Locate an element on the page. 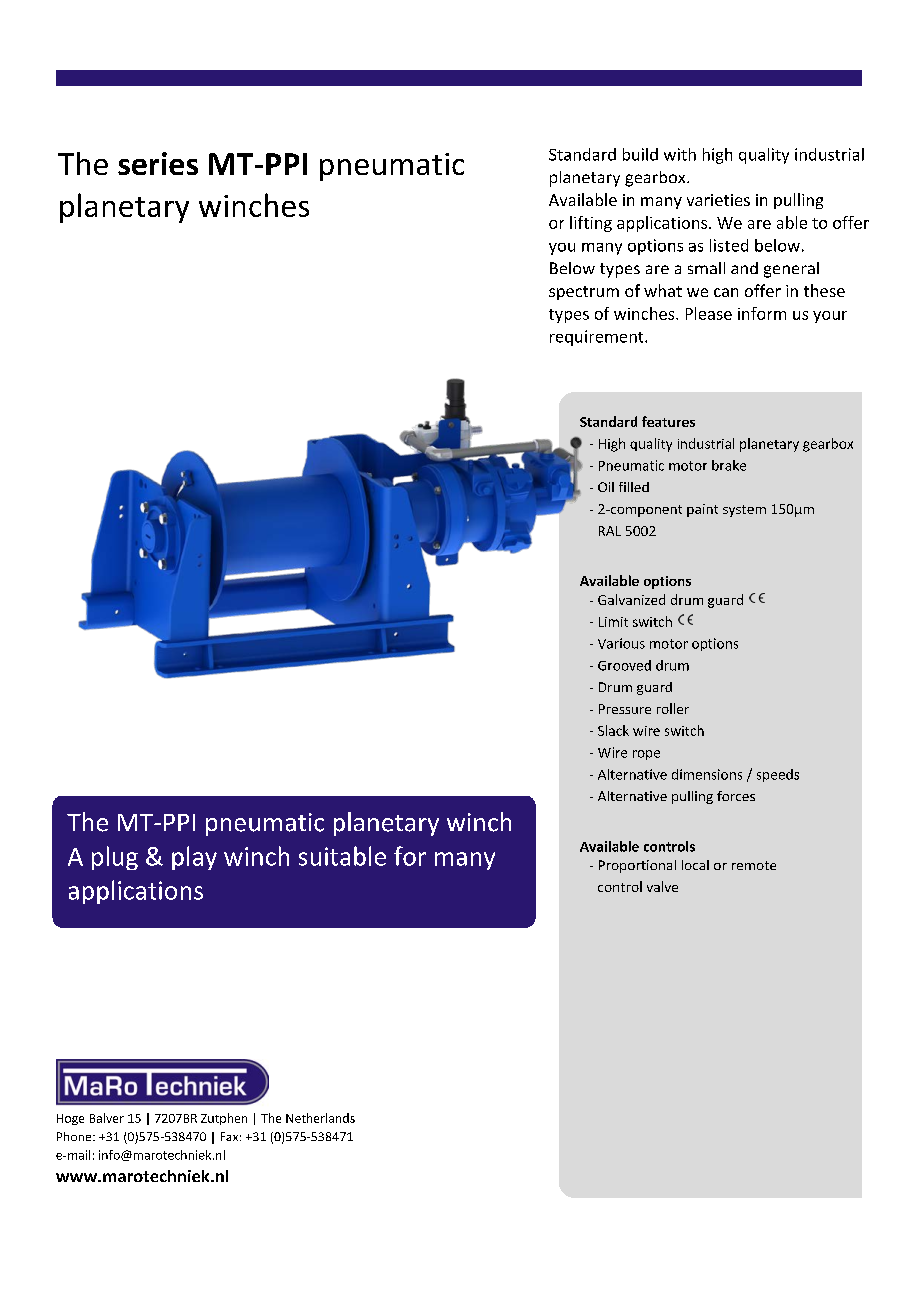 The height and width of the page is (1308, 924). series is located at coordinates (158, 163).
